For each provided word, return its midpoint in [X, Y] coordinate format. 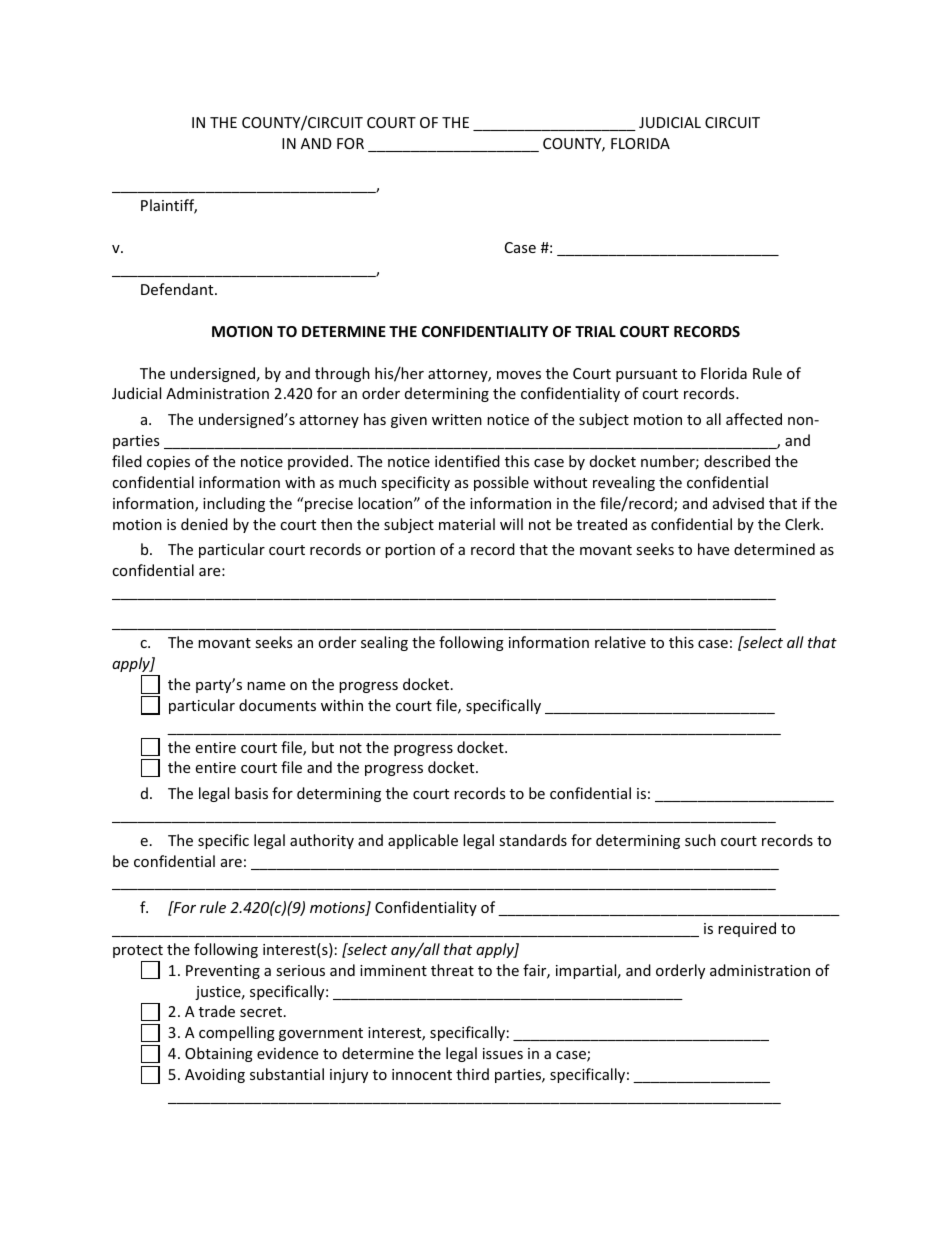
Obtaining [219, 1054]
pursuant [646, 375]
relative [620, 642]
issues [503, 1053]
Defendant [178, 289]
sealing [384, 643]
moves [519, 375]
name [266, 686]
